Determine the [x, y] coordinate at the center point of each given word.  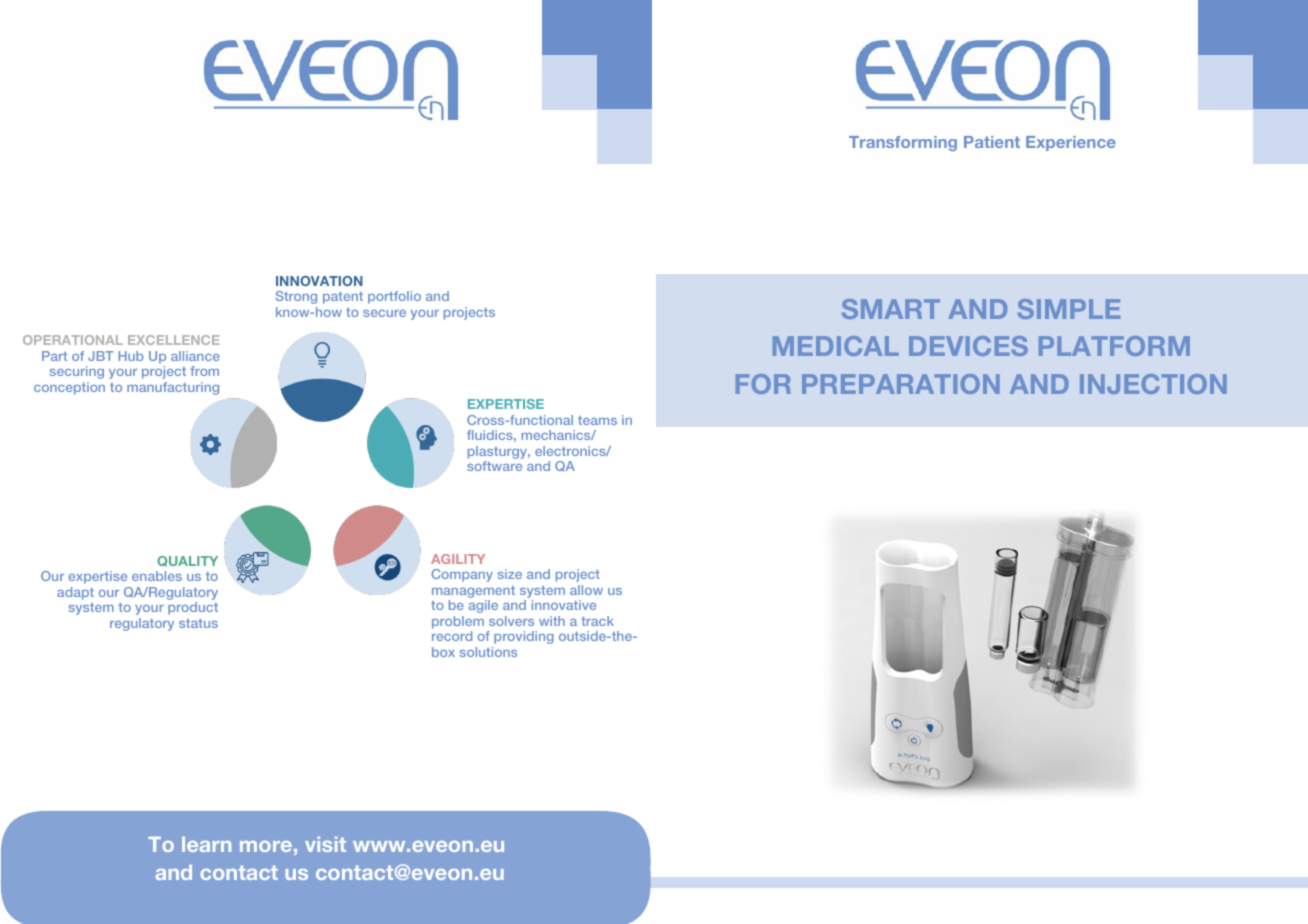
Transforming [903, 143]
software [494, 466]
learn [206, 844]
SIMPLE [1068, 309]
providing [524, 637]
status [198, 623]
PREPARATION [901, 384]
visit [325, 844]
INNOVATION [319, 281]
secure [384, 313]
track [597, 621]
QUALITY [187, 561]
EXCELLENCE [173, 340]
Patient [992, 142]
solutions [488, 652]
